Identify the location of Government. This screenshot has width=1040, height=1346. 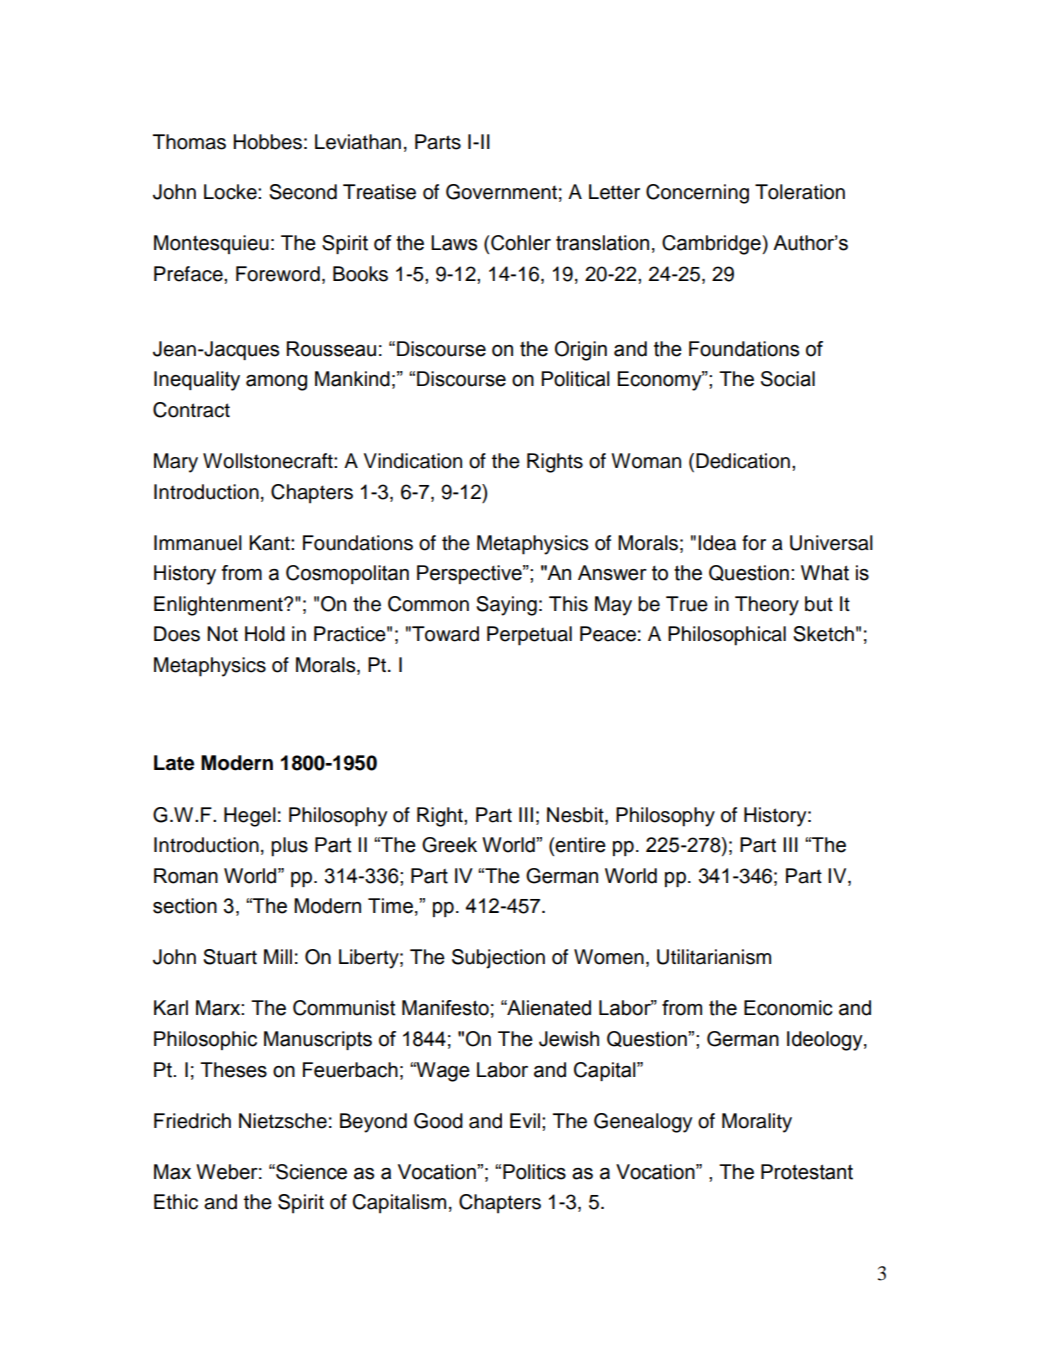
(501, 192).
